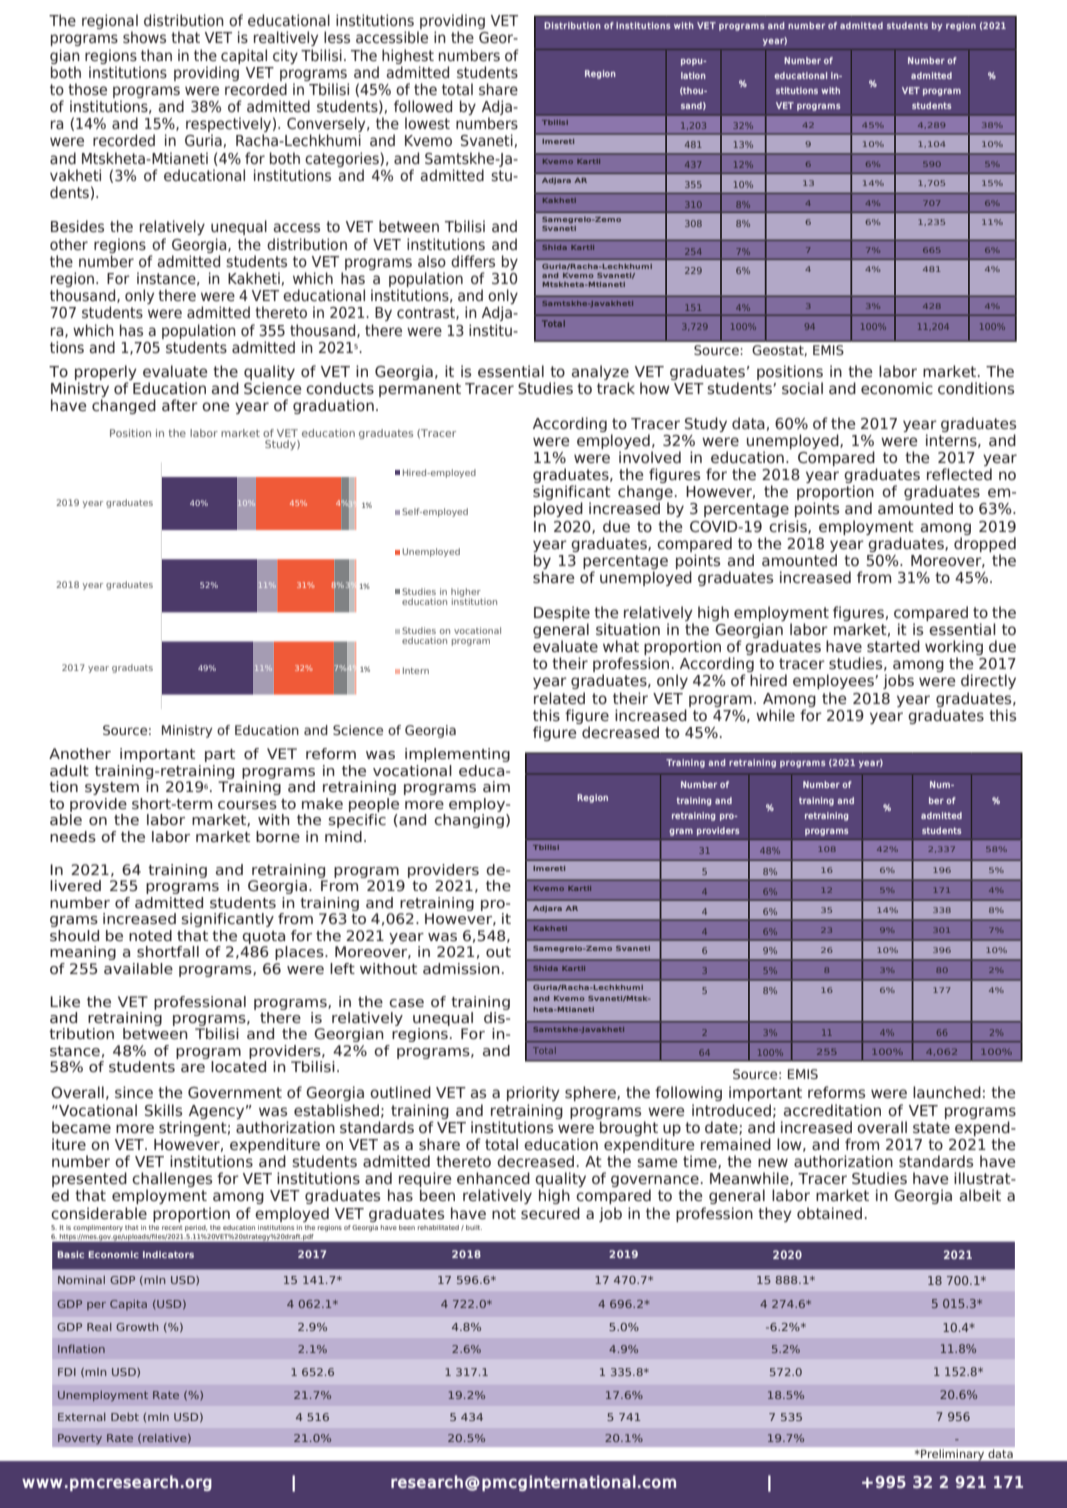 This document has width=1067, height=1508. What do you see at coordinates (461, 968) in the document?
I see `admission` at bounding box center [461, 968].
